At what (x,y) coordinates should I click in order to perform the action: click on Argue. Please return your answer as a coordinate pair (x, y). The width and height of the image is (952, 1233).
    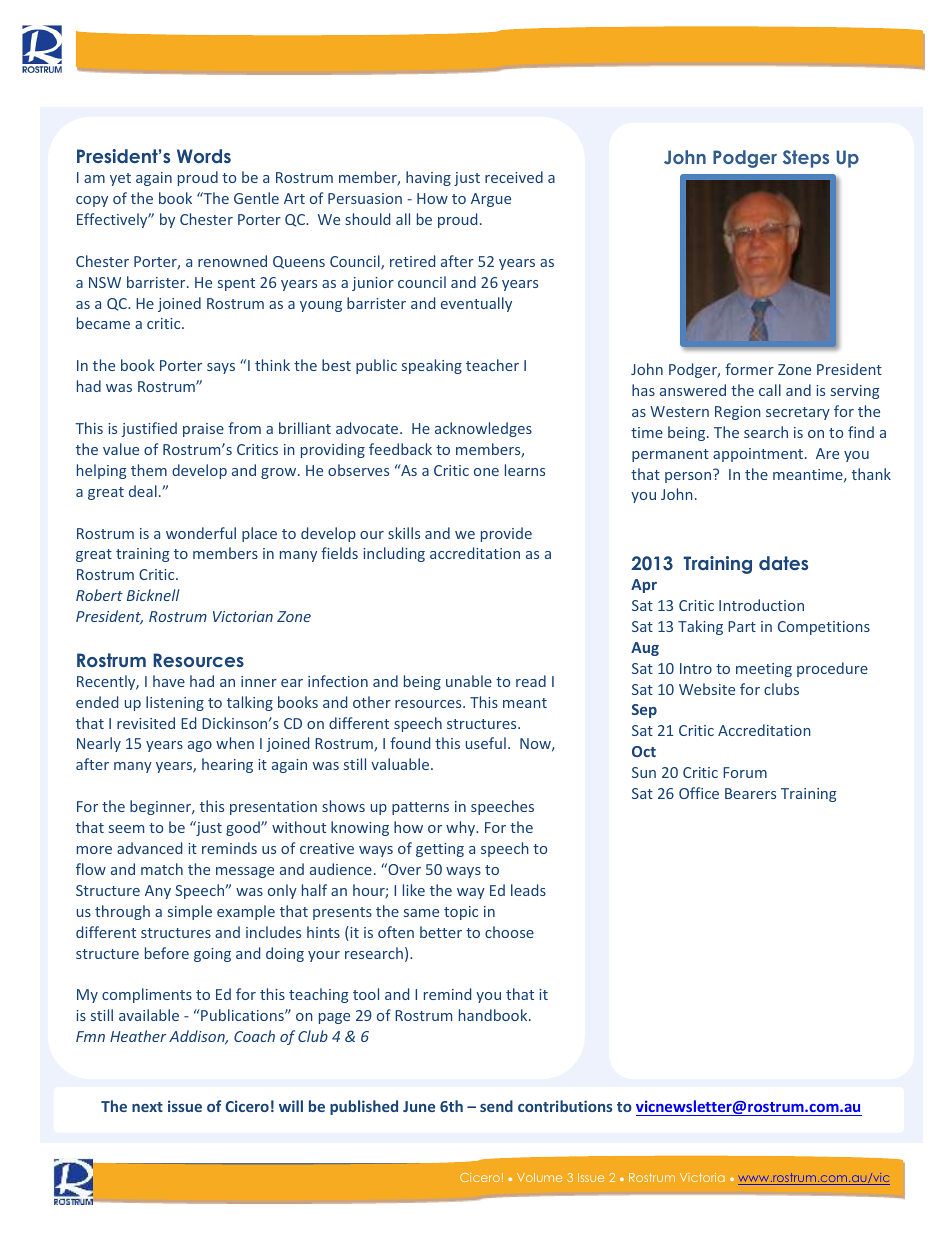
    Looking at the image, I should click on (491, 200).
